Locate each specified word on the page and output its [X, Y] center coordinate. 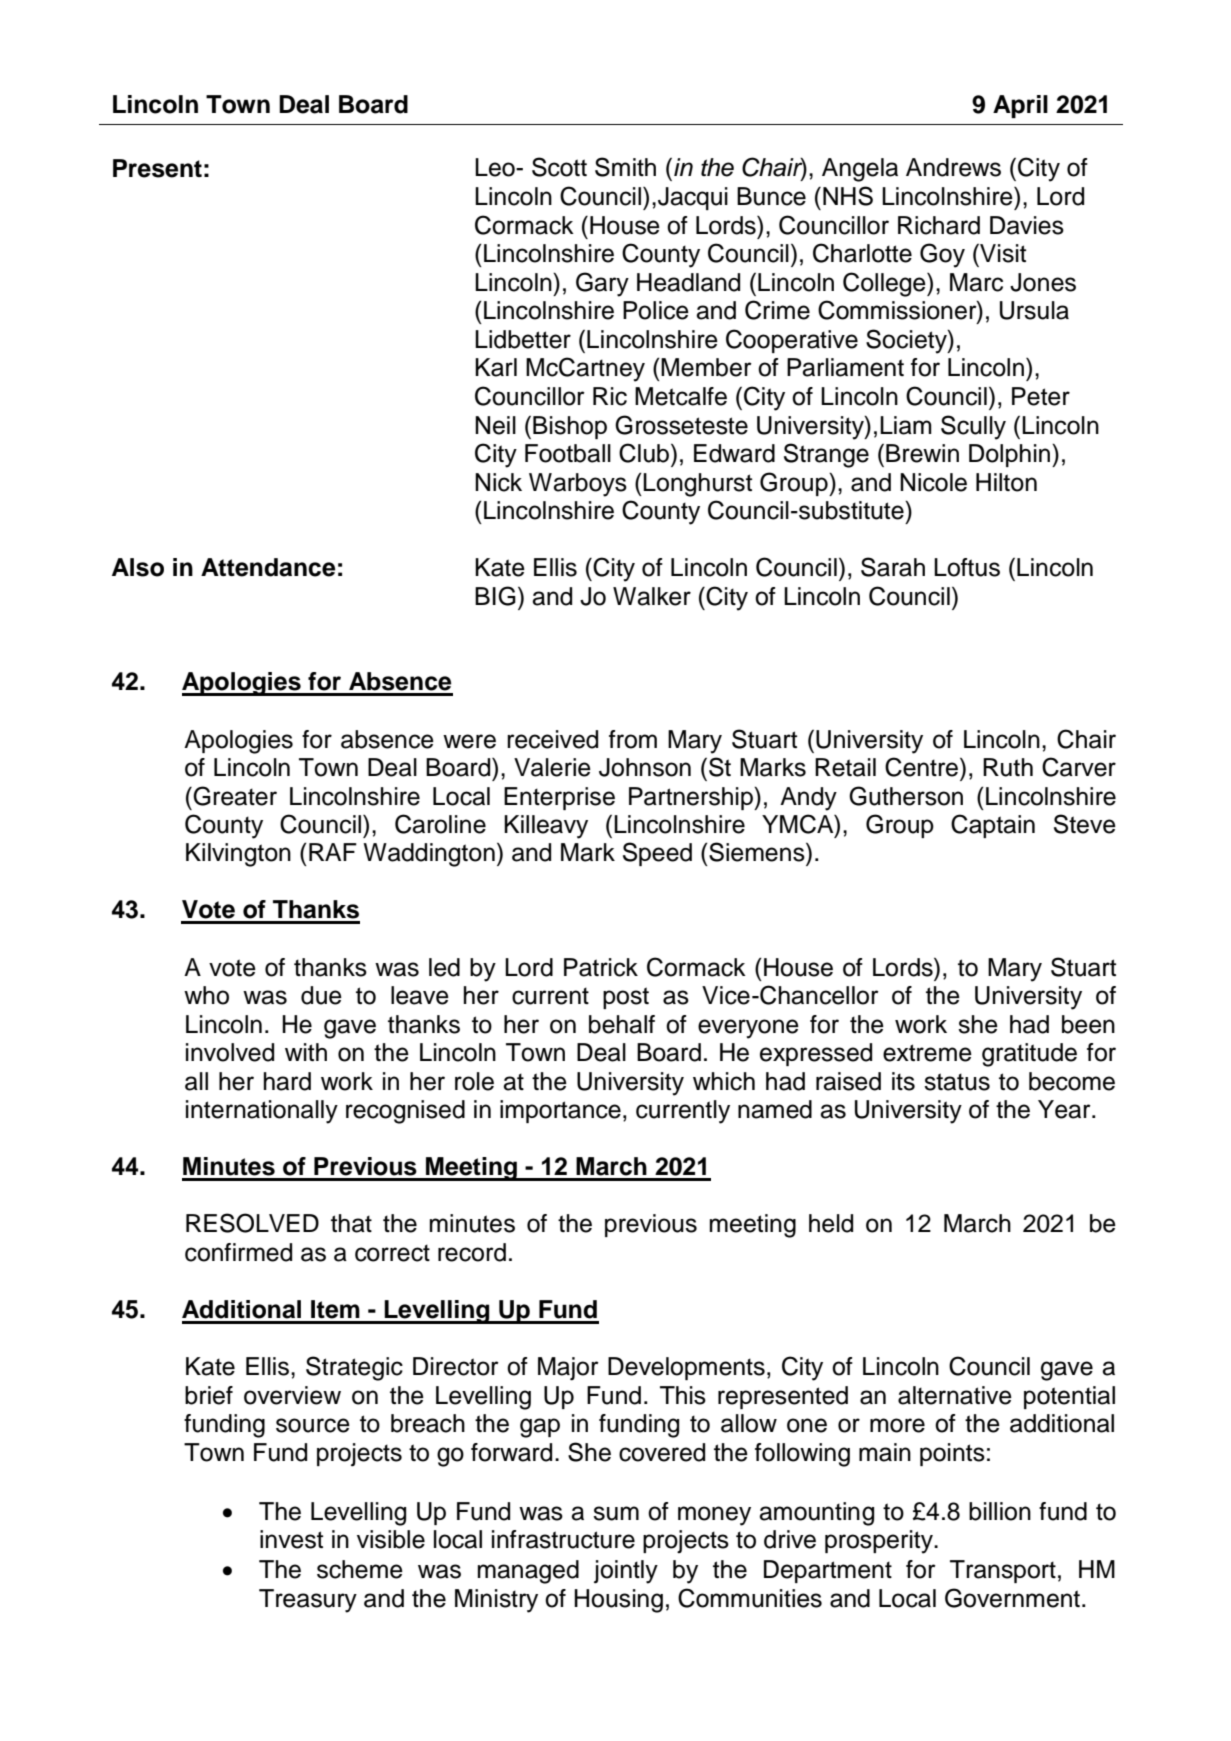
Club [644, 453]
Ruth [1008, 767]
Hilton [1006, 482]
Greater [235, 796]
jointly [626, 1572]
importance [560, 1111]
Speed [657, 854]
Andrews [953, 167]
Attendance [268, 567]
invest [291, 1539]
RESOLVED [252, 1223]
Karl [496, 367]
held [831, 1223]
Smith [625, 167]
